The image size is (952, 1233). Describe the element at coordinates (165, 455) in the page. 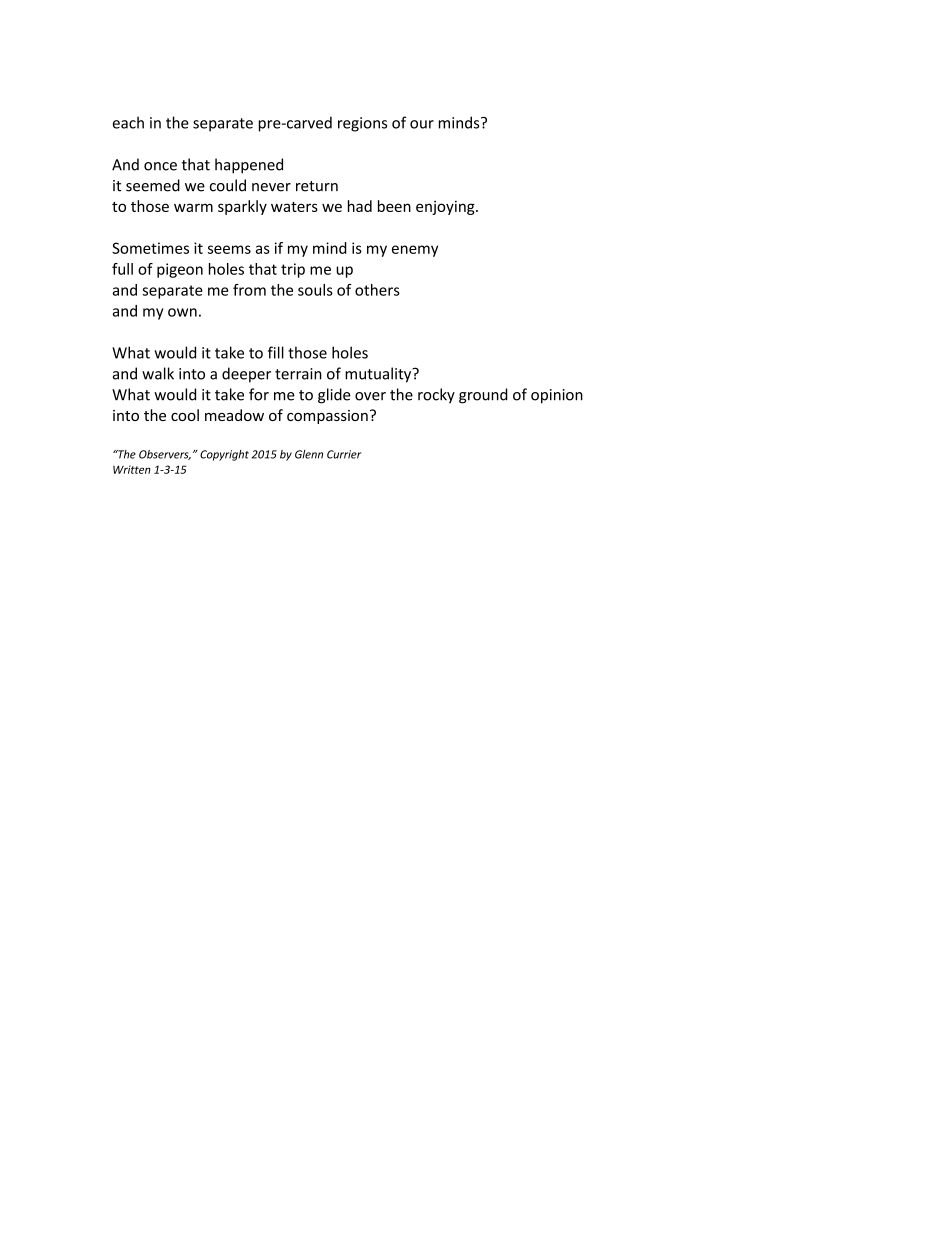

I see `Observers` at that location.
